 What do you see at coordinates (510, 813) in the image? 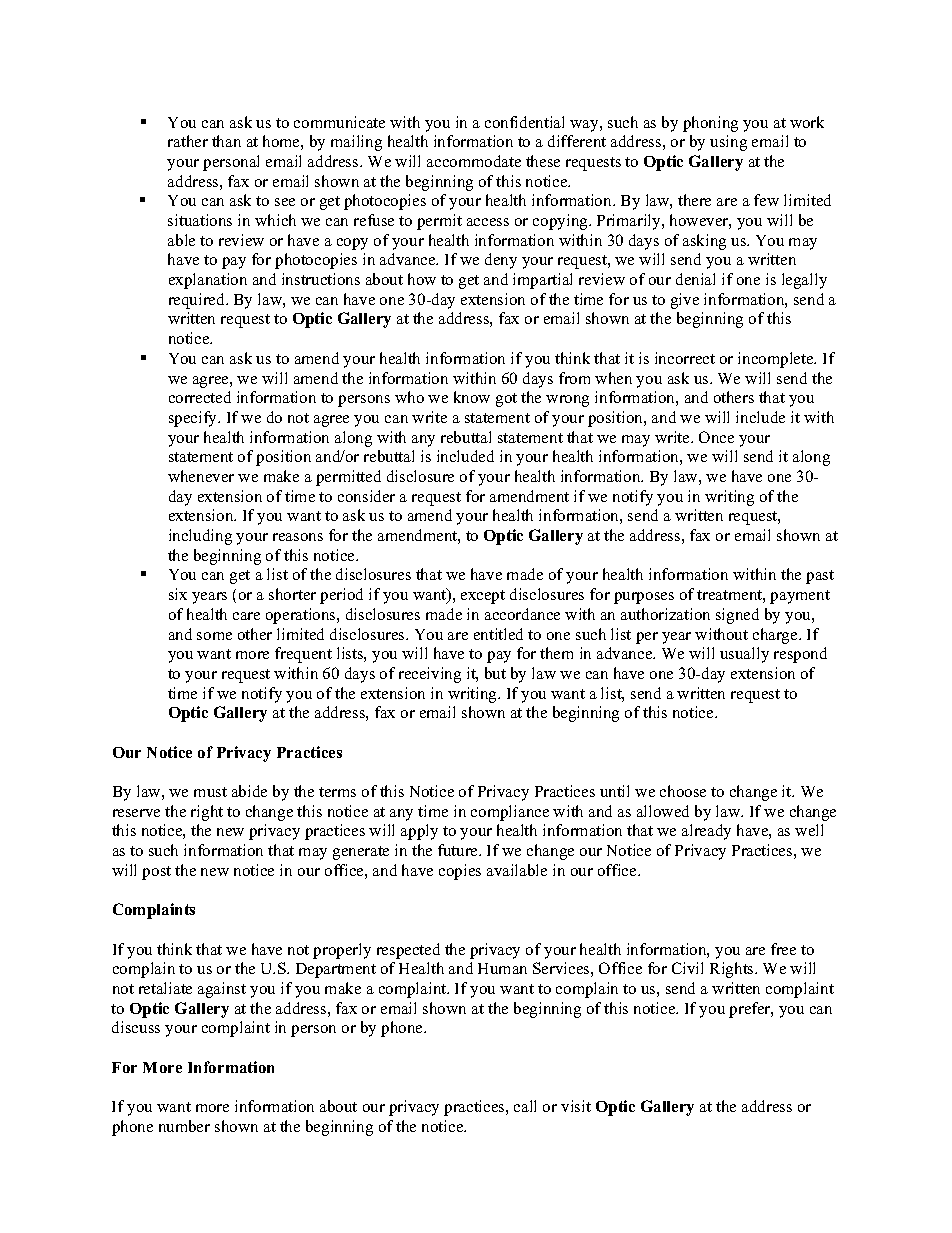
I see `compliance` at bounding box center [510, 813].
